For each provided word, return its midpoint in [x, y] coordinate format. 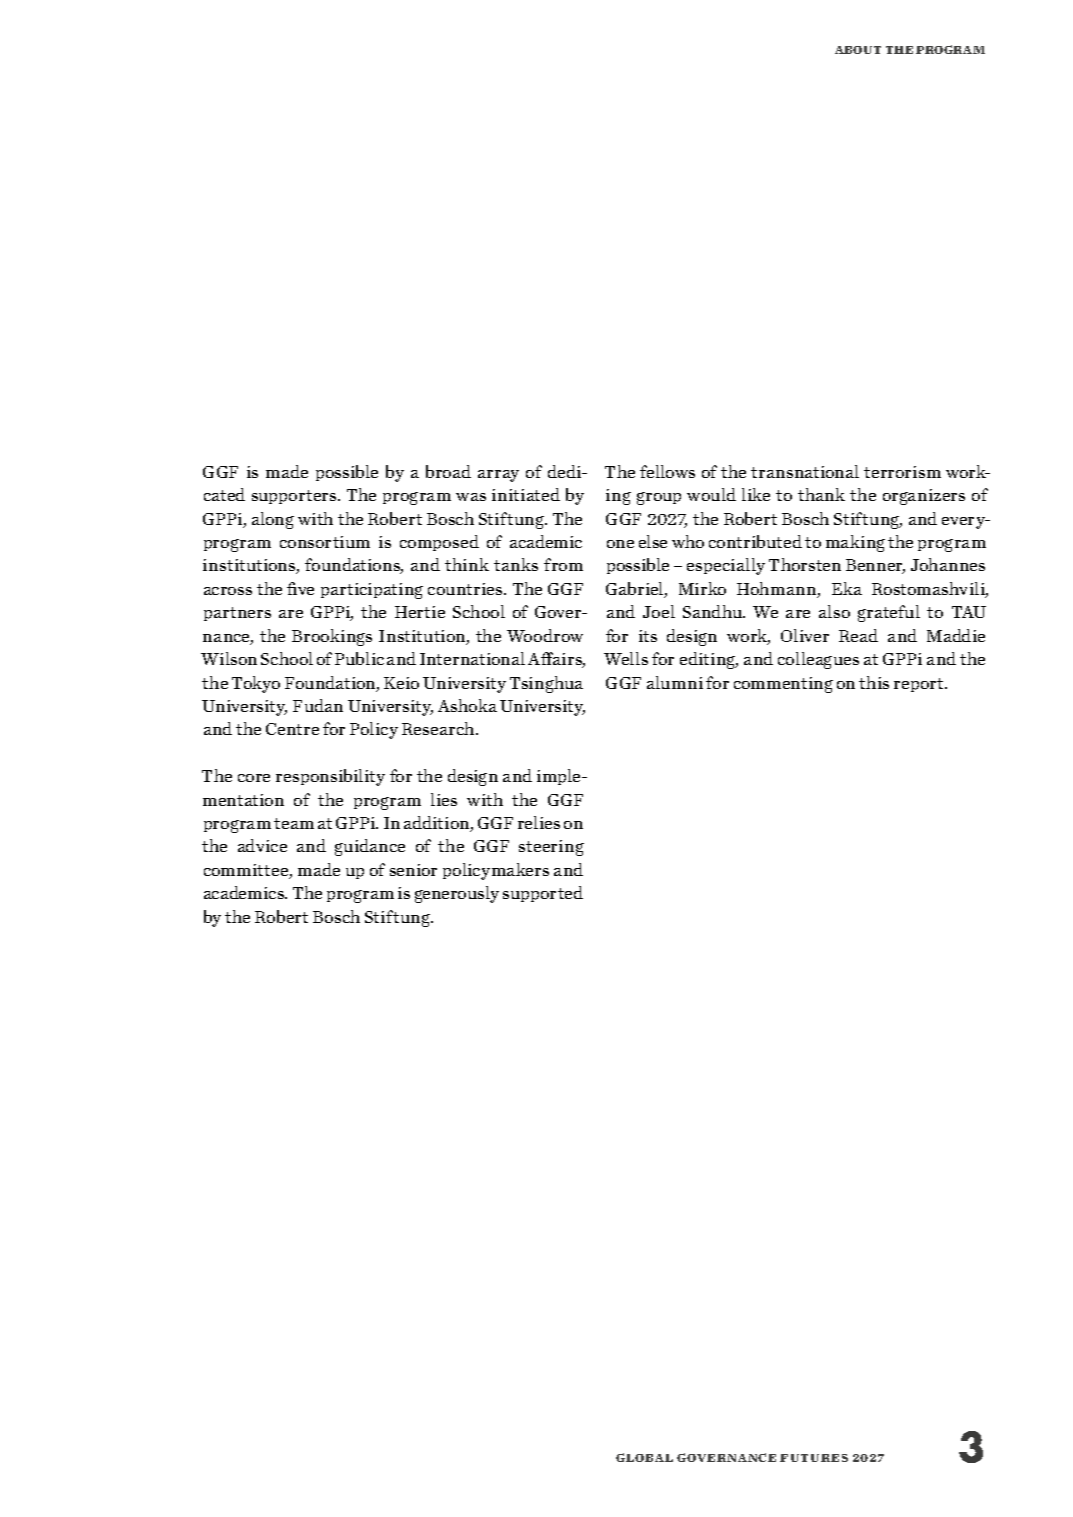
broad [448, 471]
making [855, 543]
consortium [325, 542]
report [920, 685]
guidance [370, 847]
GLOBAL [644, 1457]
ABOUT [858, 50]
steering [551, 848]
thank [821, 494]
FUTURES [814, 1458]
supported [543, 894]
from [563, 564]
